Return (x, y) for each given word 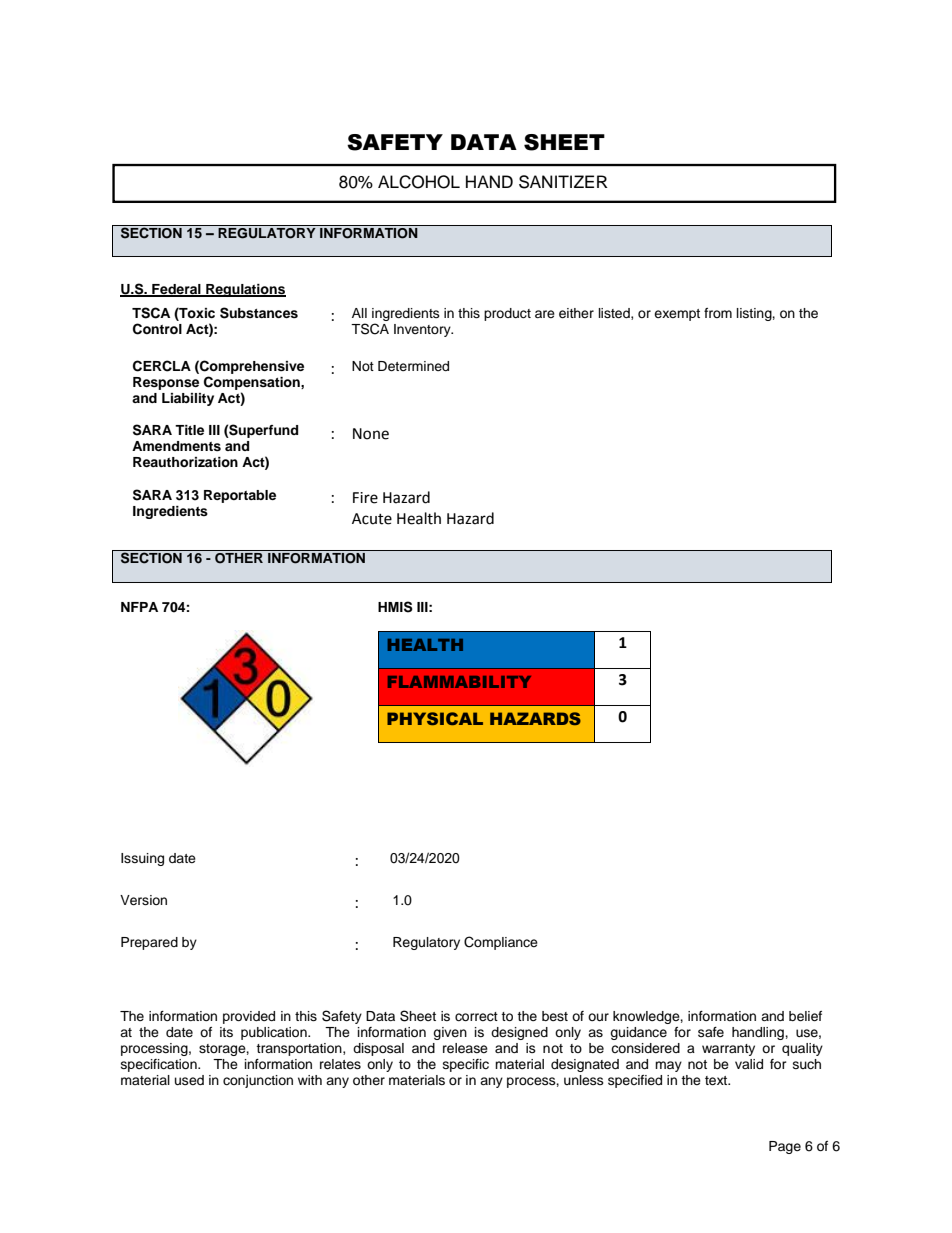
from (718, 313)
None (371, 434)
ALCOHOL (419, 182)
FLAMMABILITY (459, 682)
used (189, 1080)
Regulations (245, 290)
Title (189, 430)
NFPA (139, 607)
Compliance (501, 943)
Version (143, 900)
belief (805, 1016)
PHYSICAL (435, 718)
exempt (677, 315)
